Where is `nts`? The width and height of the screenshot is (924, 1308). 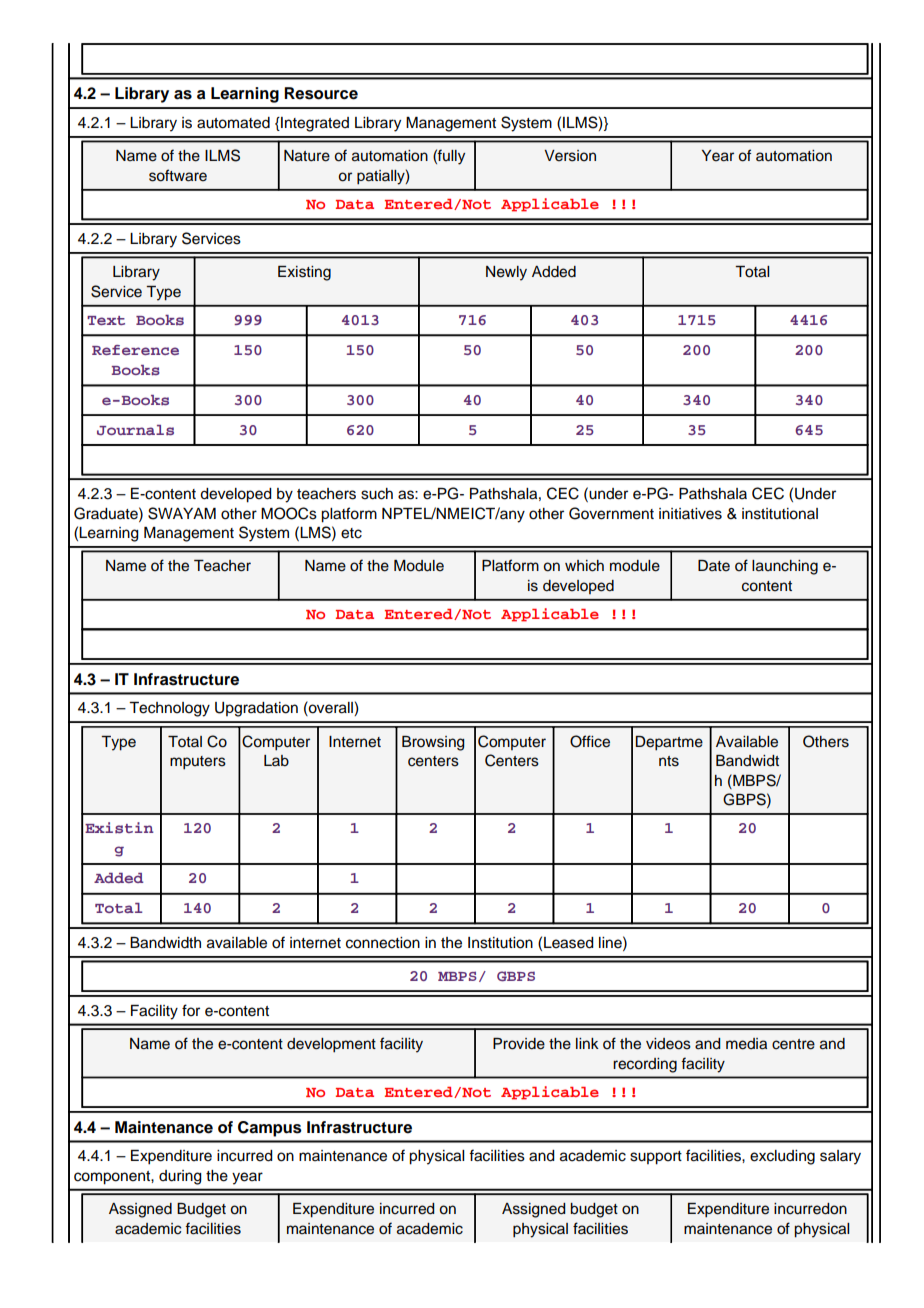 nts is located at coordinates (669, 761).
